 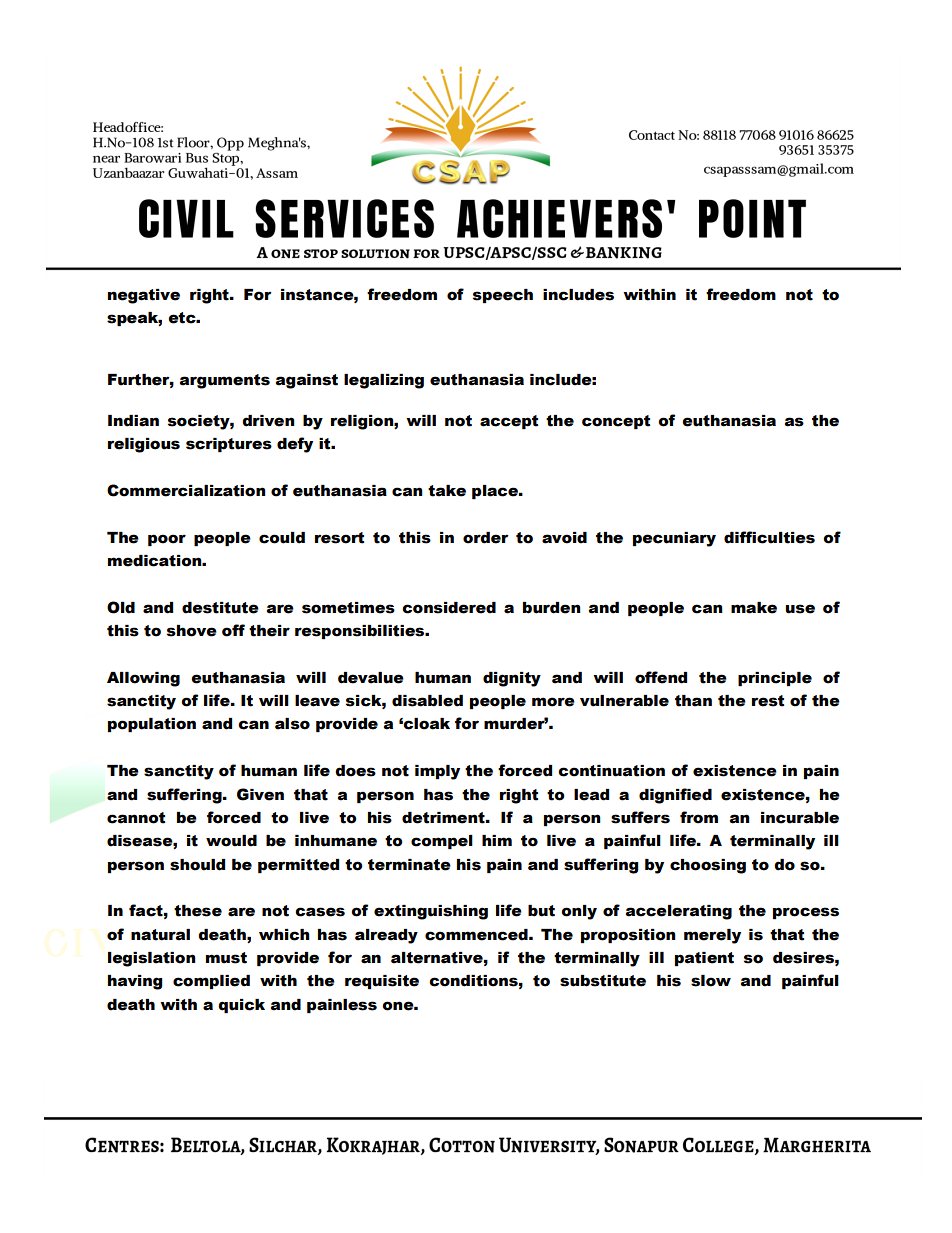 What do you see at coordinates (382, 982) in the screenshot?
I see `requisite` at bounding box center [382, 982].
